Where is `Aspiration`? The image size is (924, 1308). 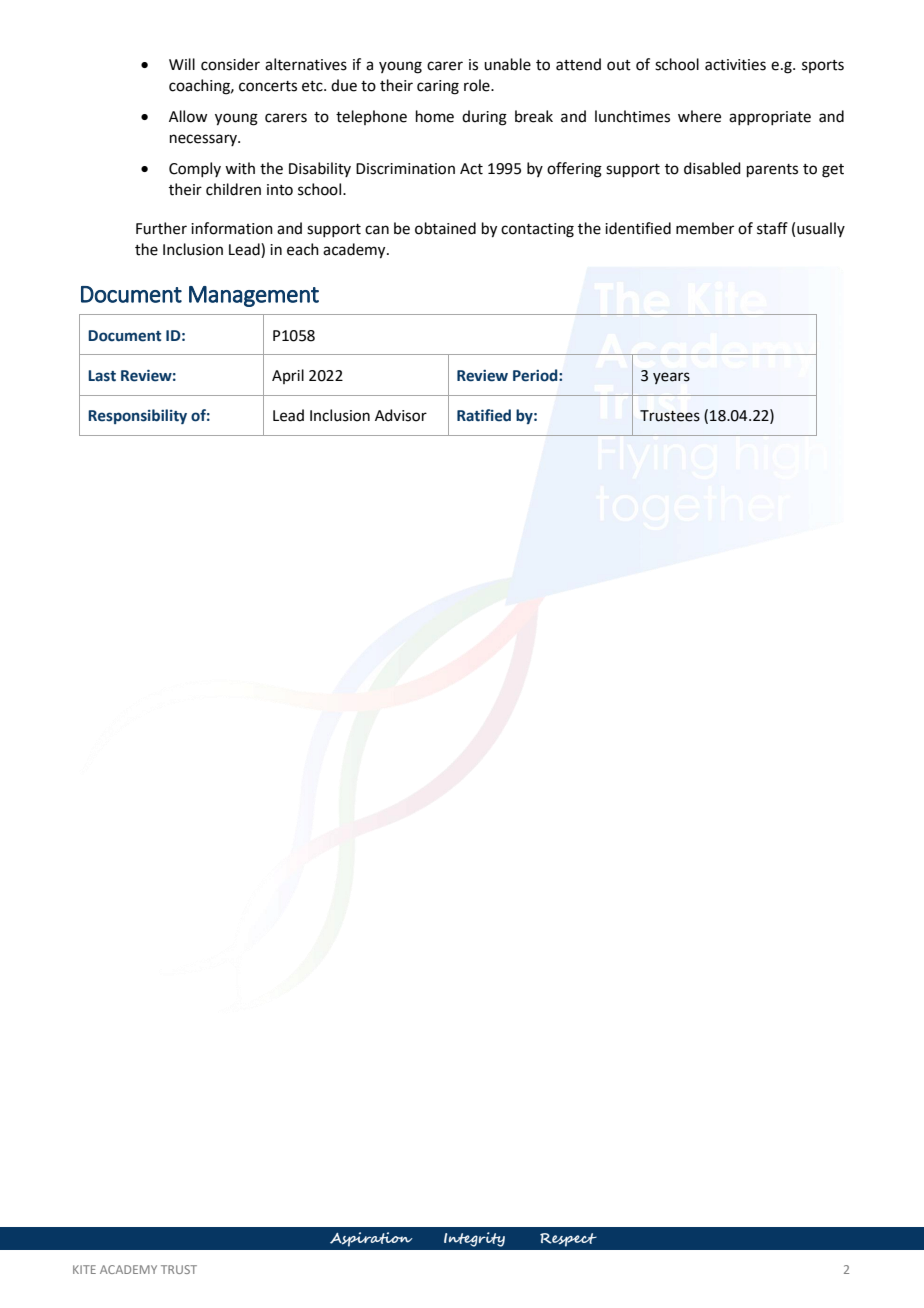 Aspiration is located at coordinates (371, 1239).
